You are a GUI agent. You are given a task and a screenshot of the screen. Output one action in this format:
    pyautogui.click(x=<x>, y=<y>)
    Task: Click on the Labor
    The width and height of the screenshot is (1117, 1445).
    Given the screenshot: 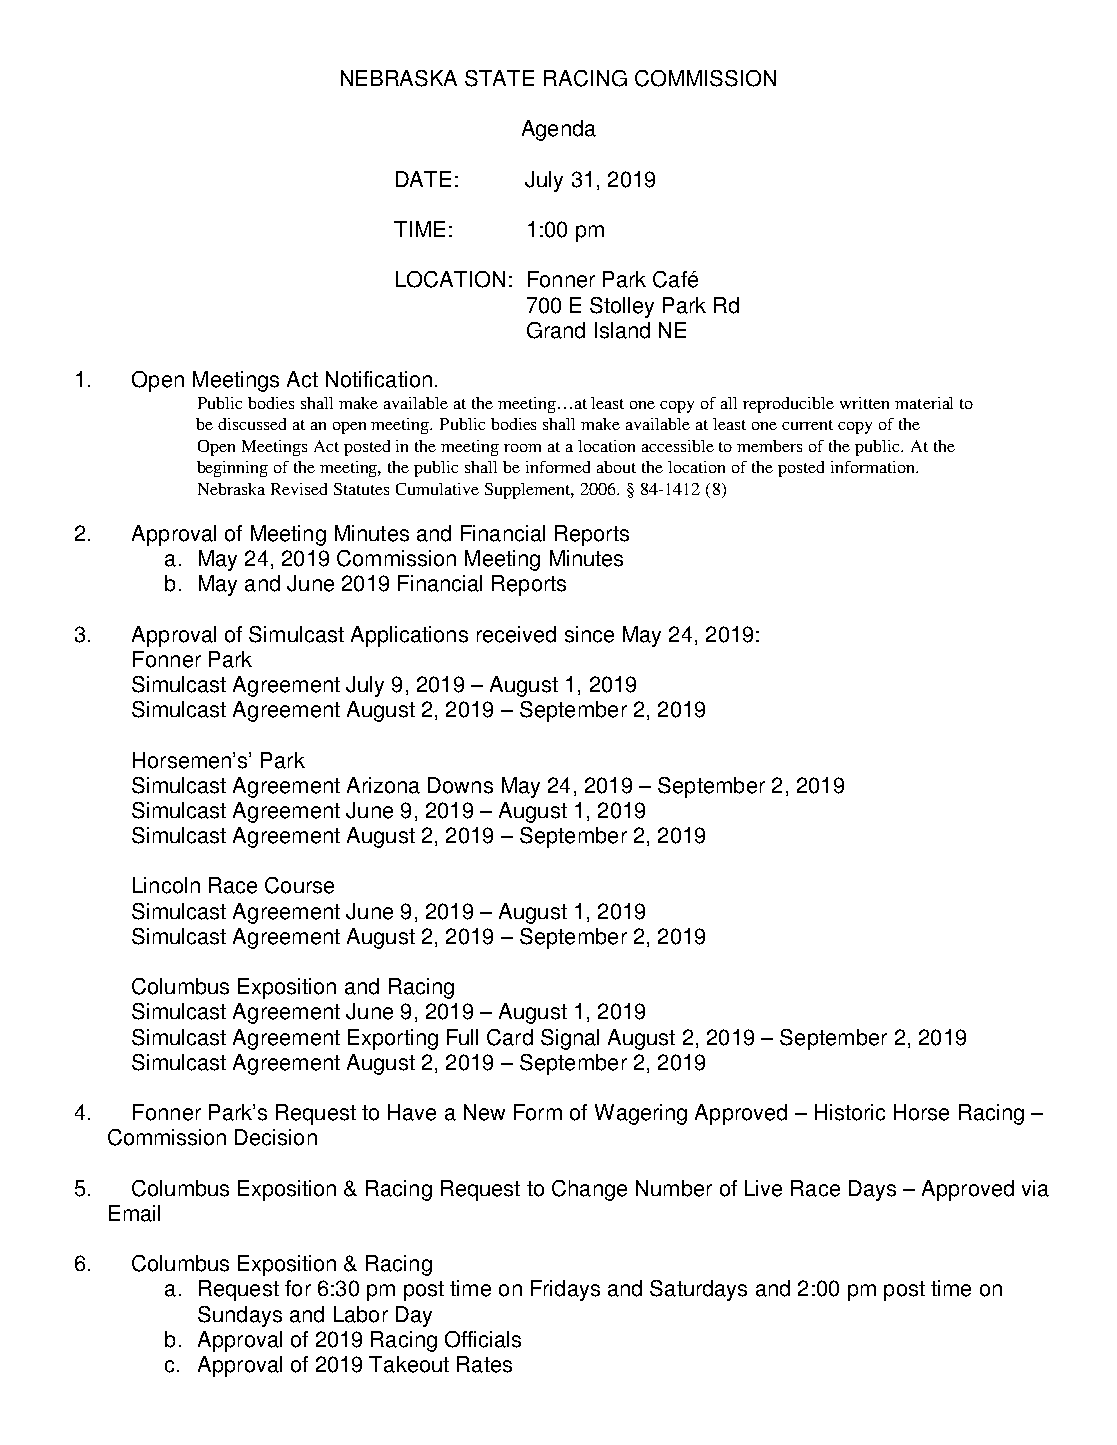 What is the action you would take?
    pyautogui.click(x=361, y=1314)
